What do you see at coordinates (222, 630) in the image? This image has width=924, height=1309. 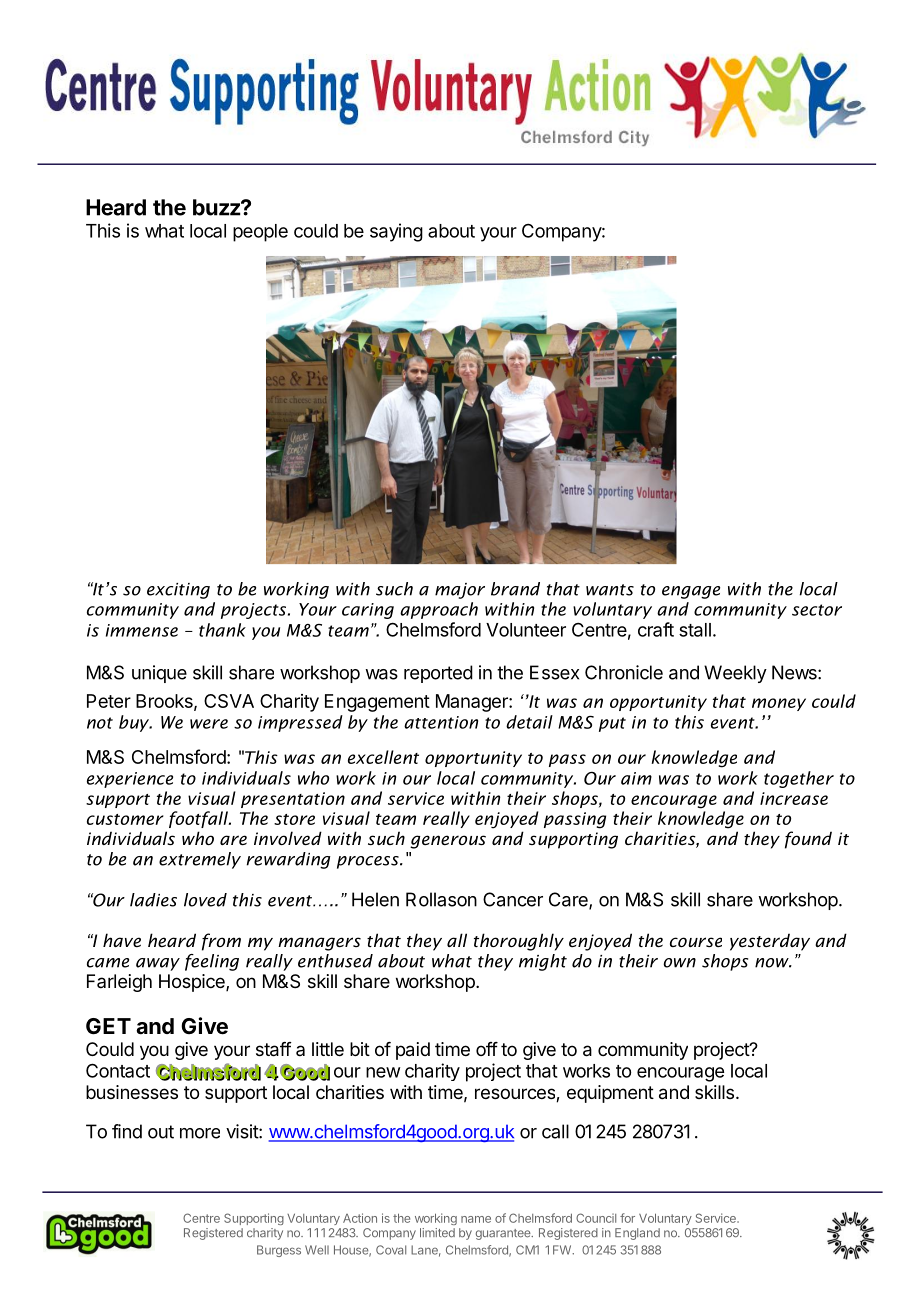 I see `thank` at bounding box center [222, 630].
